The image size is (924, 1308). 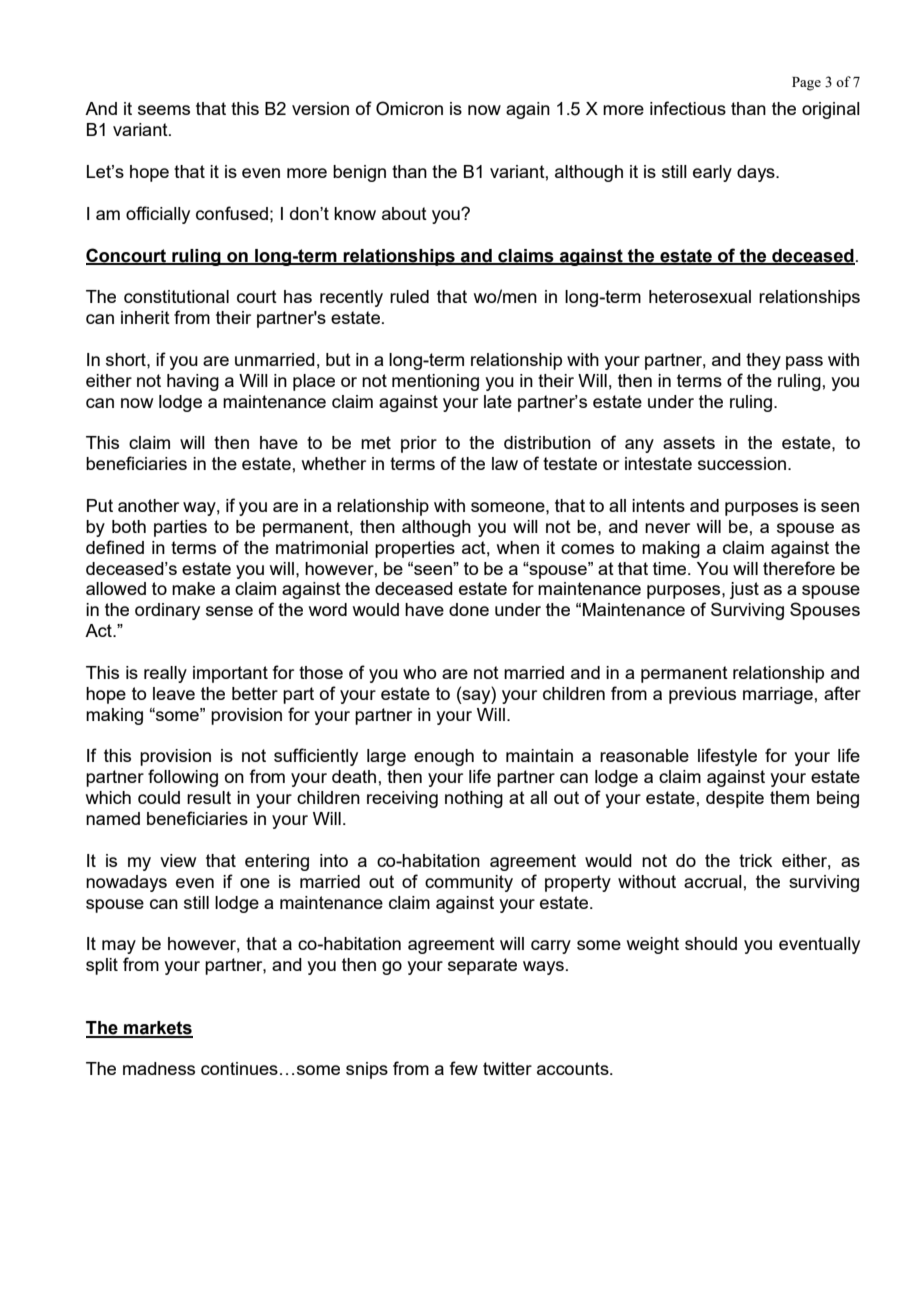 I want to click on nothing, so click(x=474, y=799).
